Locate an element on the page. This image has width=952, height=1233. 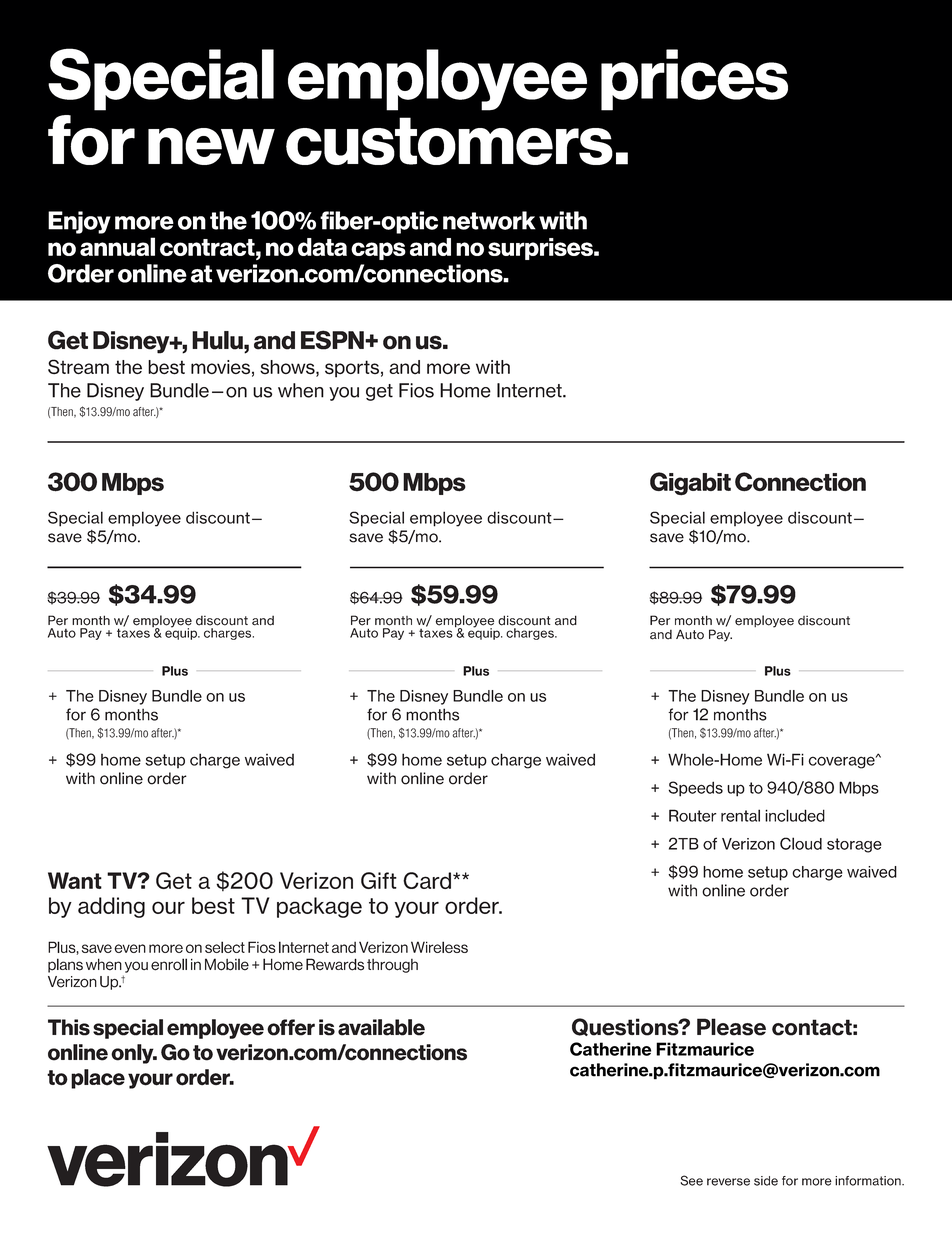
sports is located at coordinates (352, 369).
